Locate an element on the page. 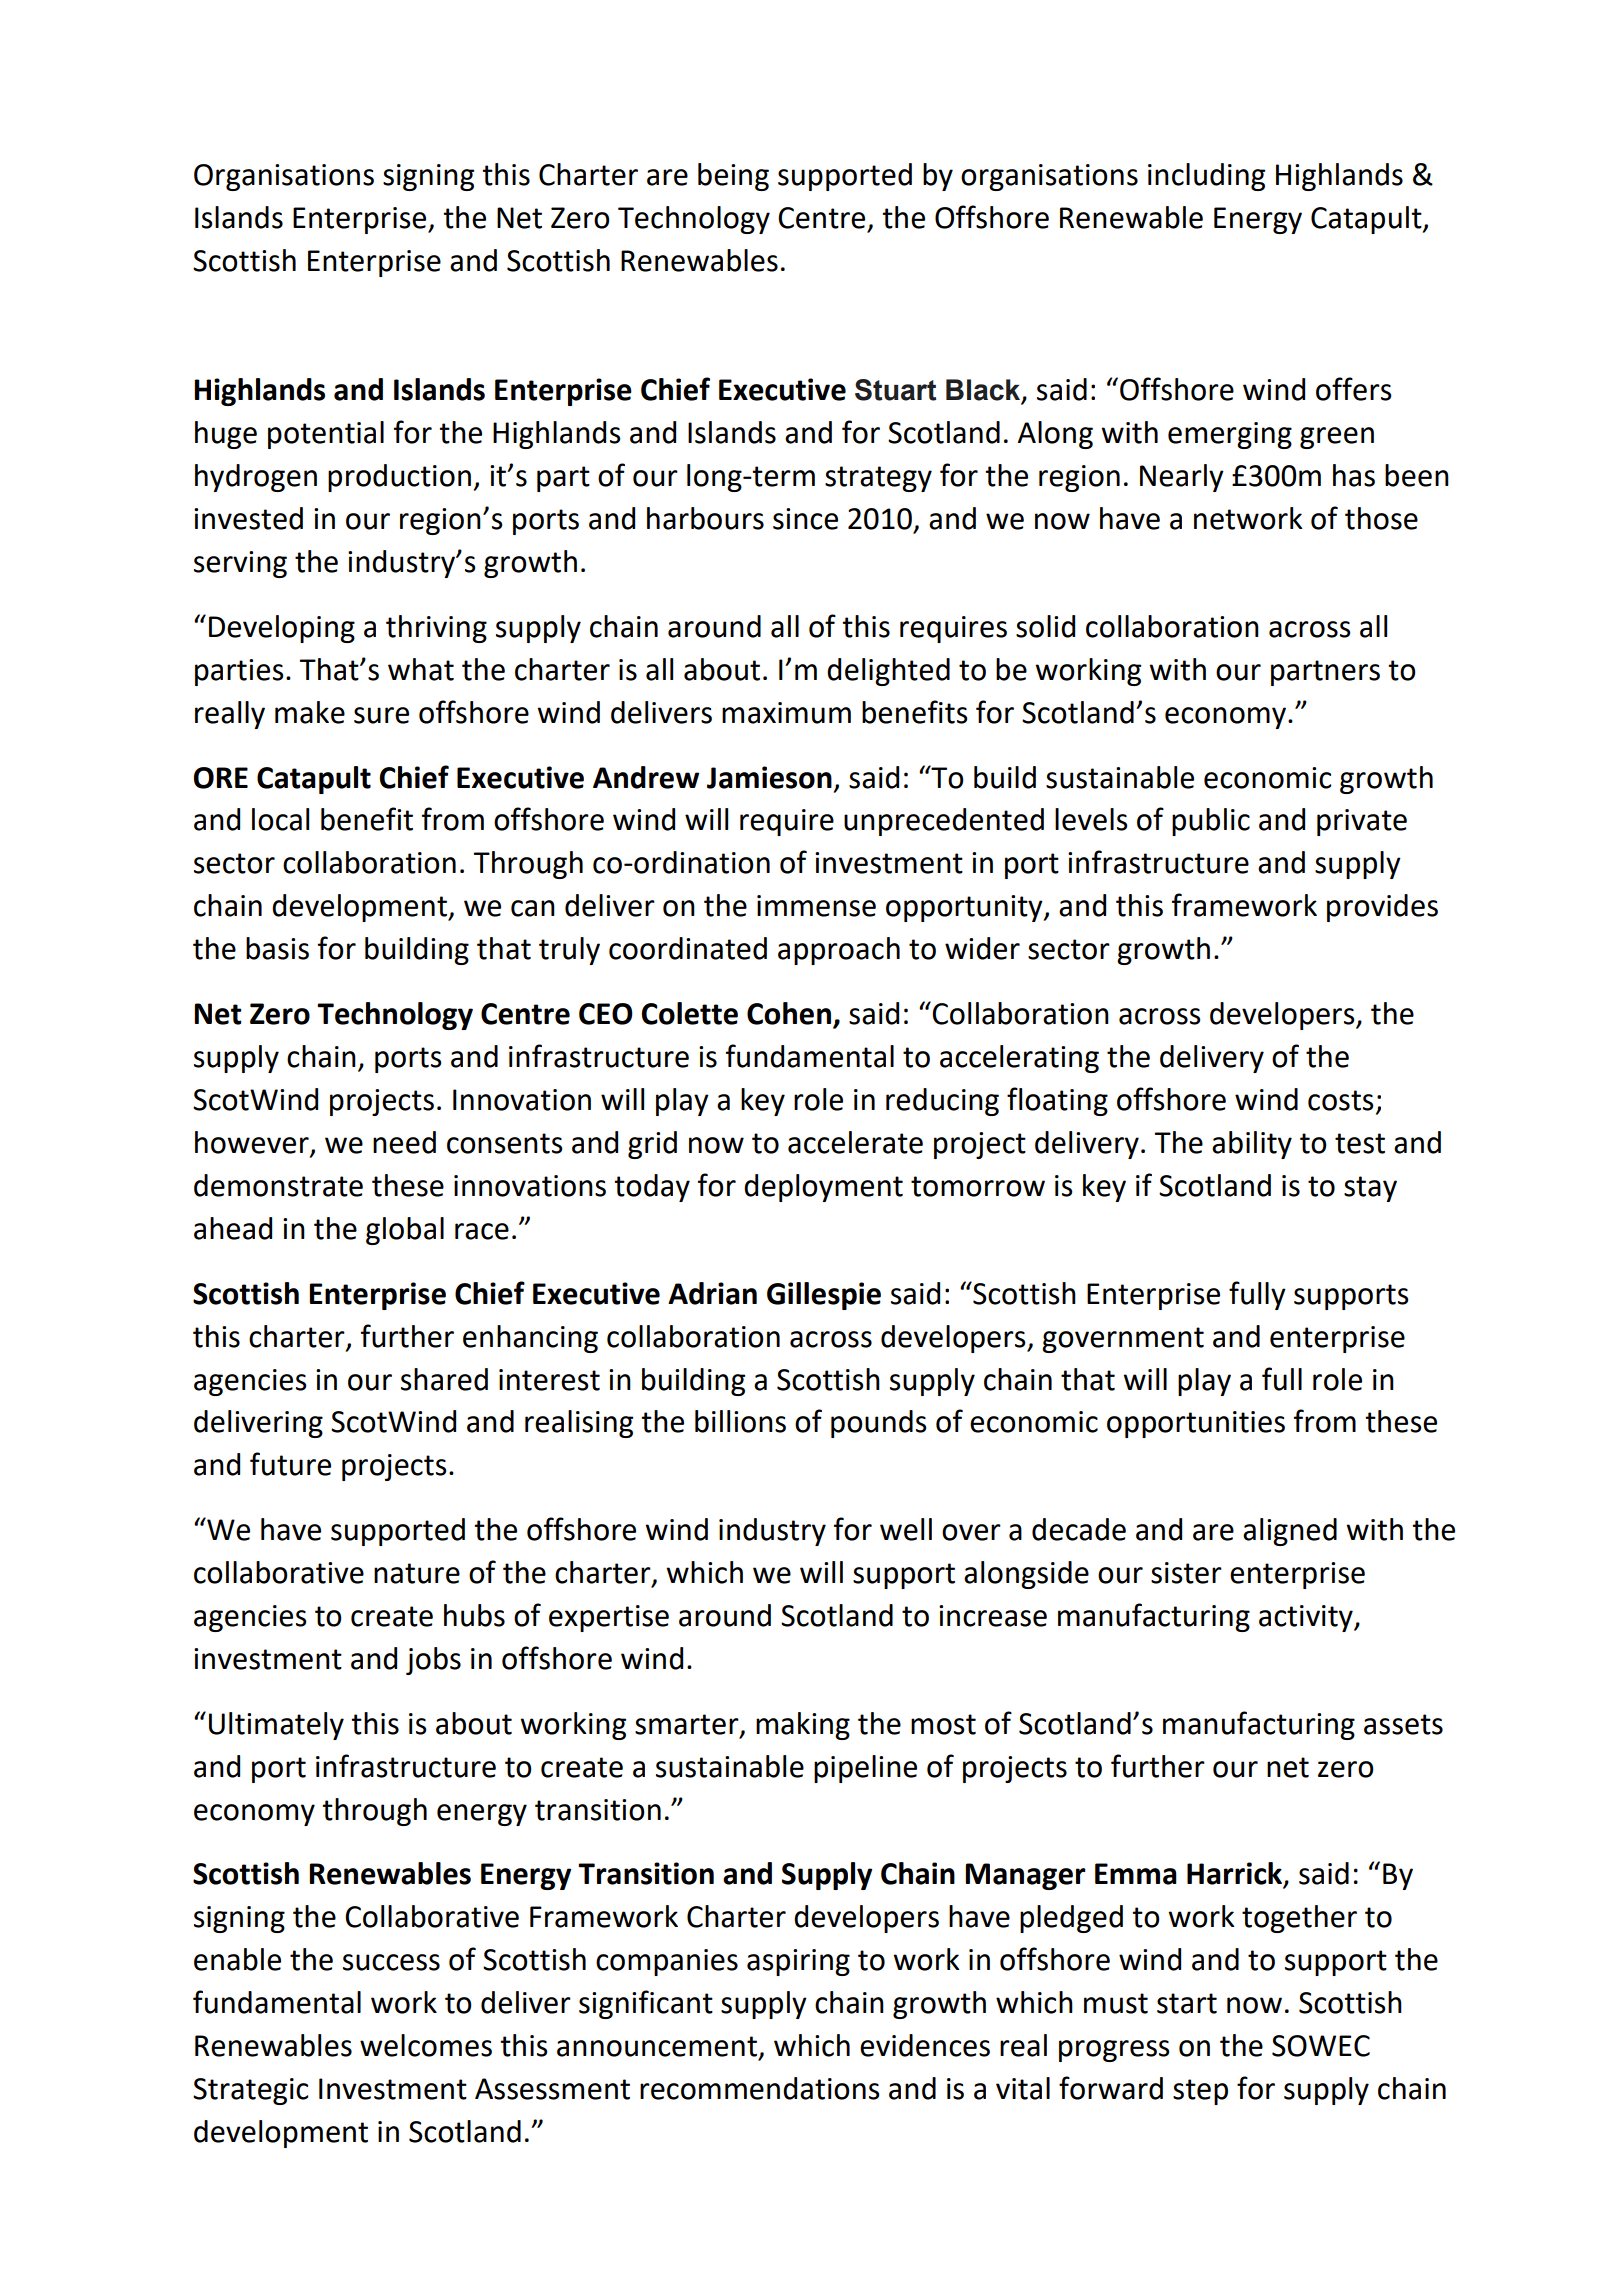 The width and height of the document is (1618, 2288). potential is located at coordinates (326, 435).
